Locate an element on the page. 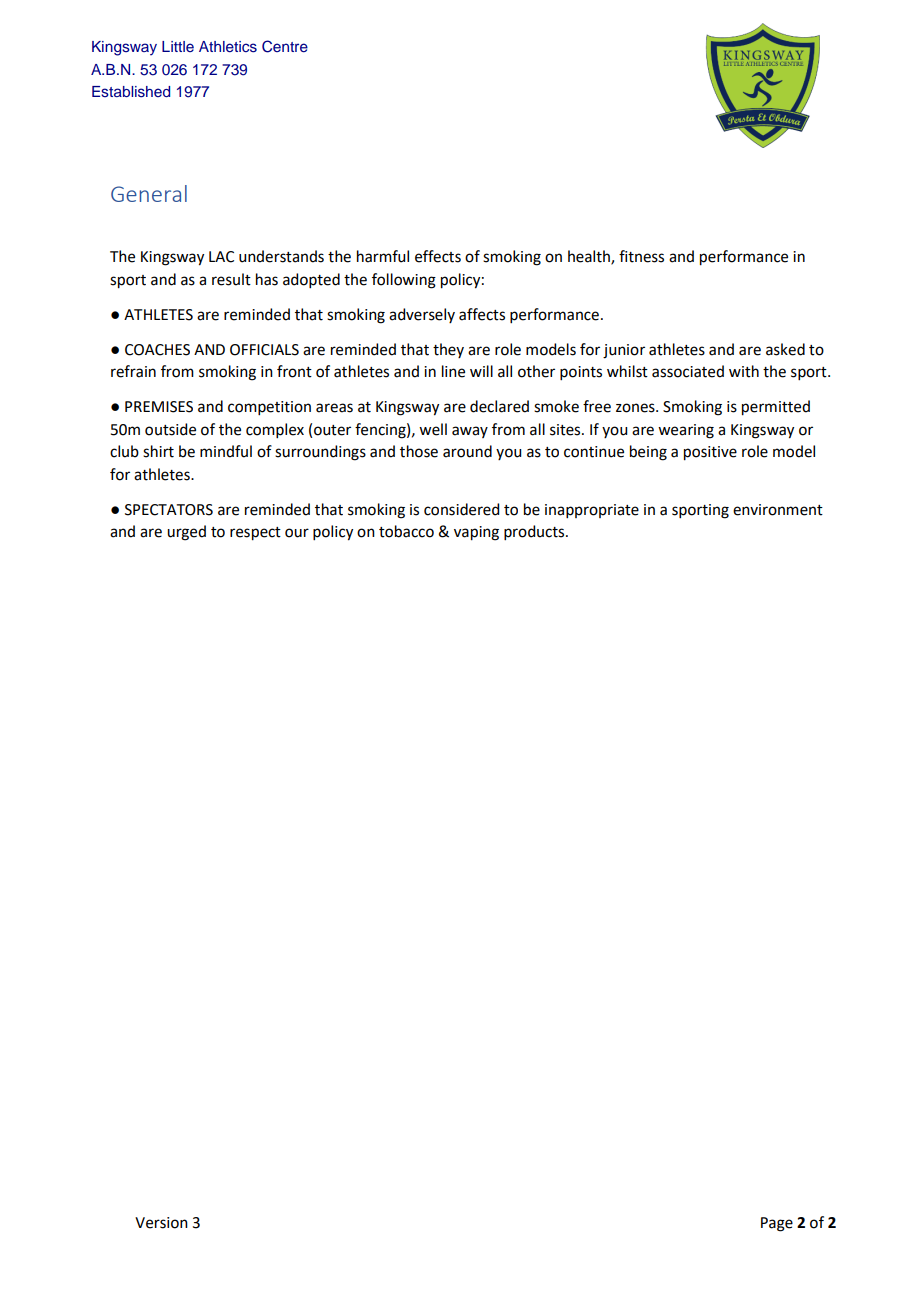 The height and width of the document is (1308, 924). positive is located at coordinates (710, 453).
